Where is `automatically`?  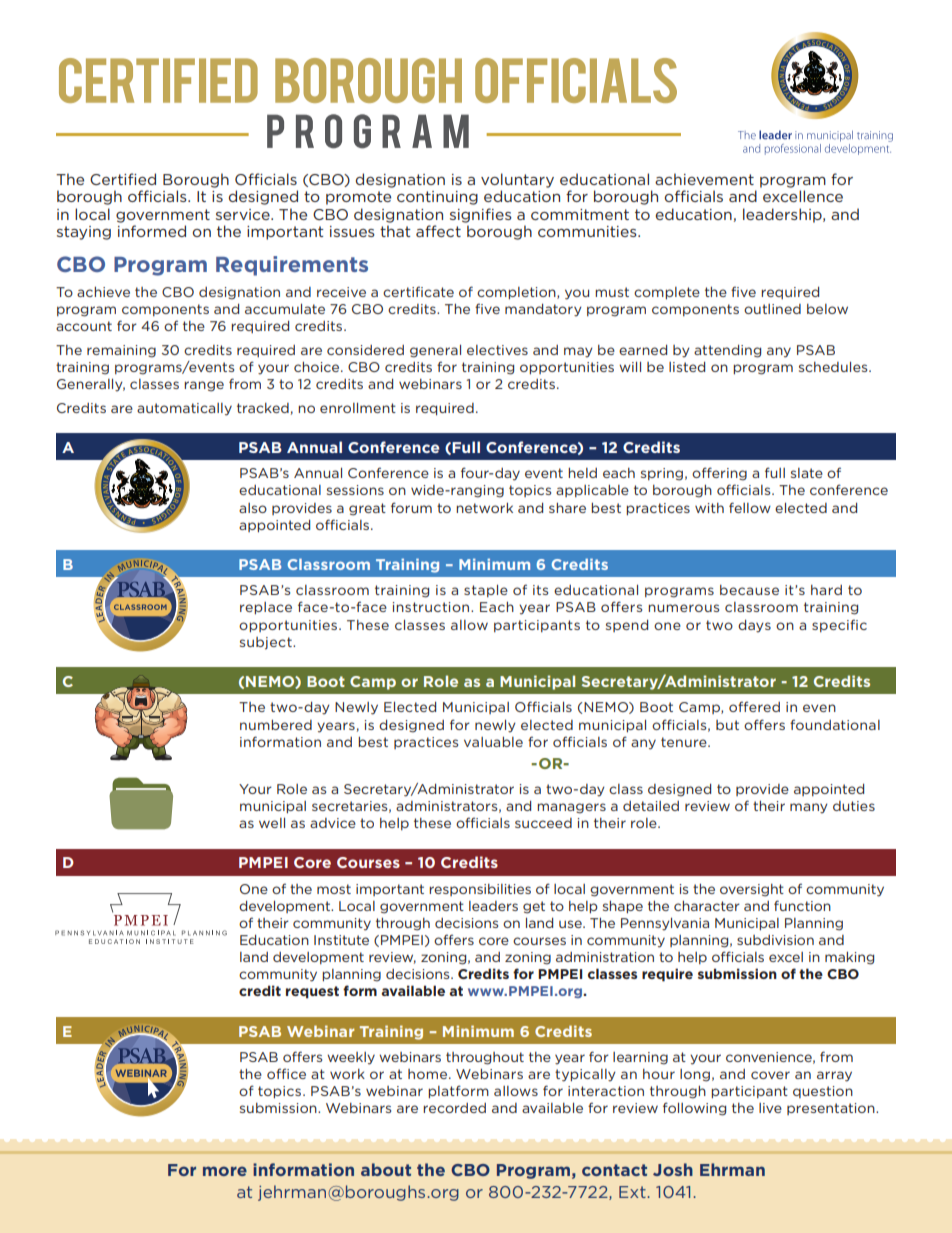
automatically is located at coordinates (184, 409).
